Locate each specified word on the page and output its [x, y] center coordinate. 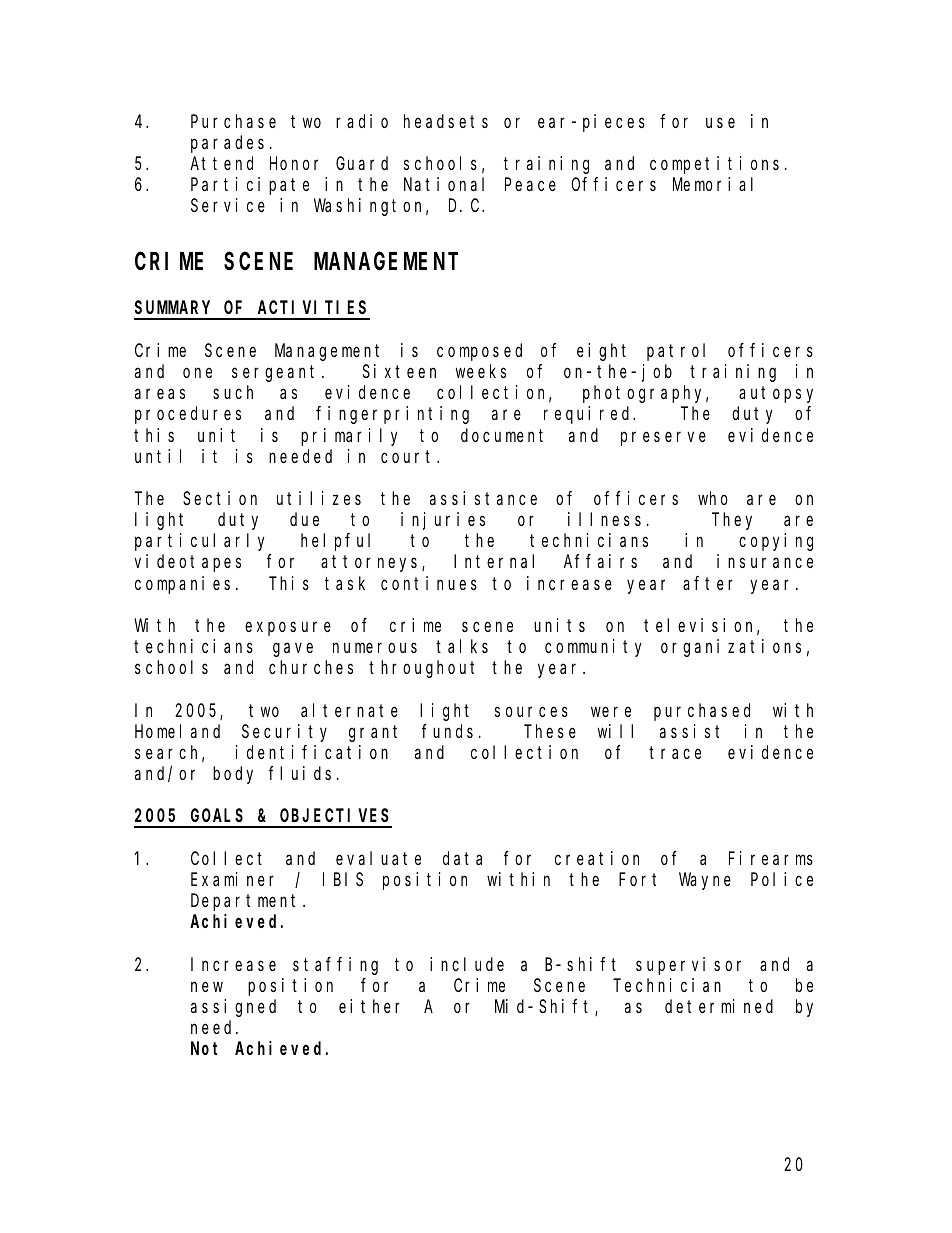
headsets [446, 121]
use [720, 122]
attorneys [372, 564]
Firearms [771, 858]
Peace [530, 185]
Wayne [705, 881]
